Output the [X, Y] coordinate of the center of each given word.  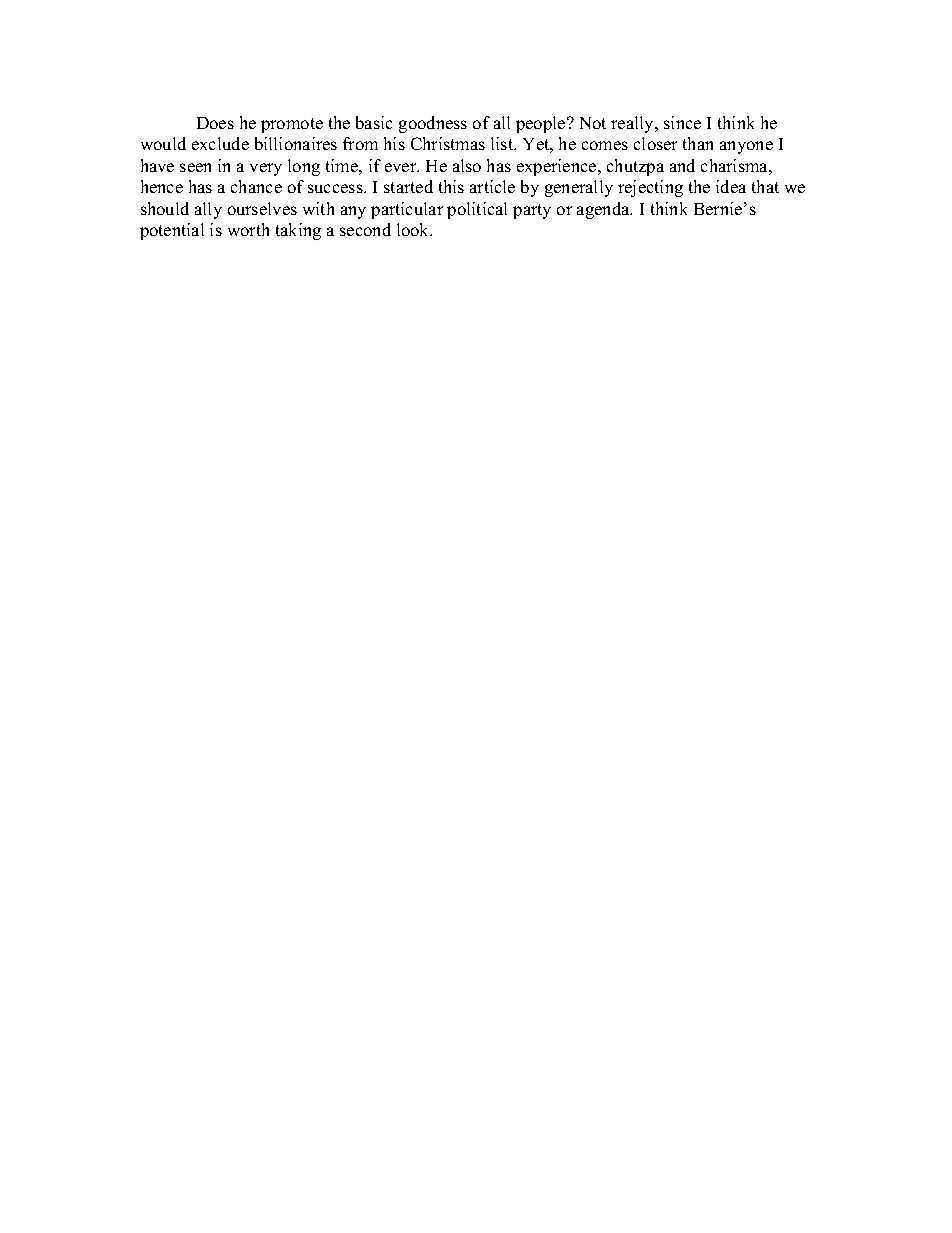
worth [248, 229]
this [451, 186]
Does [215, 123]
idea [731, 186]
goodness [433, 124]
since [682, 122]
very [266, 169]
